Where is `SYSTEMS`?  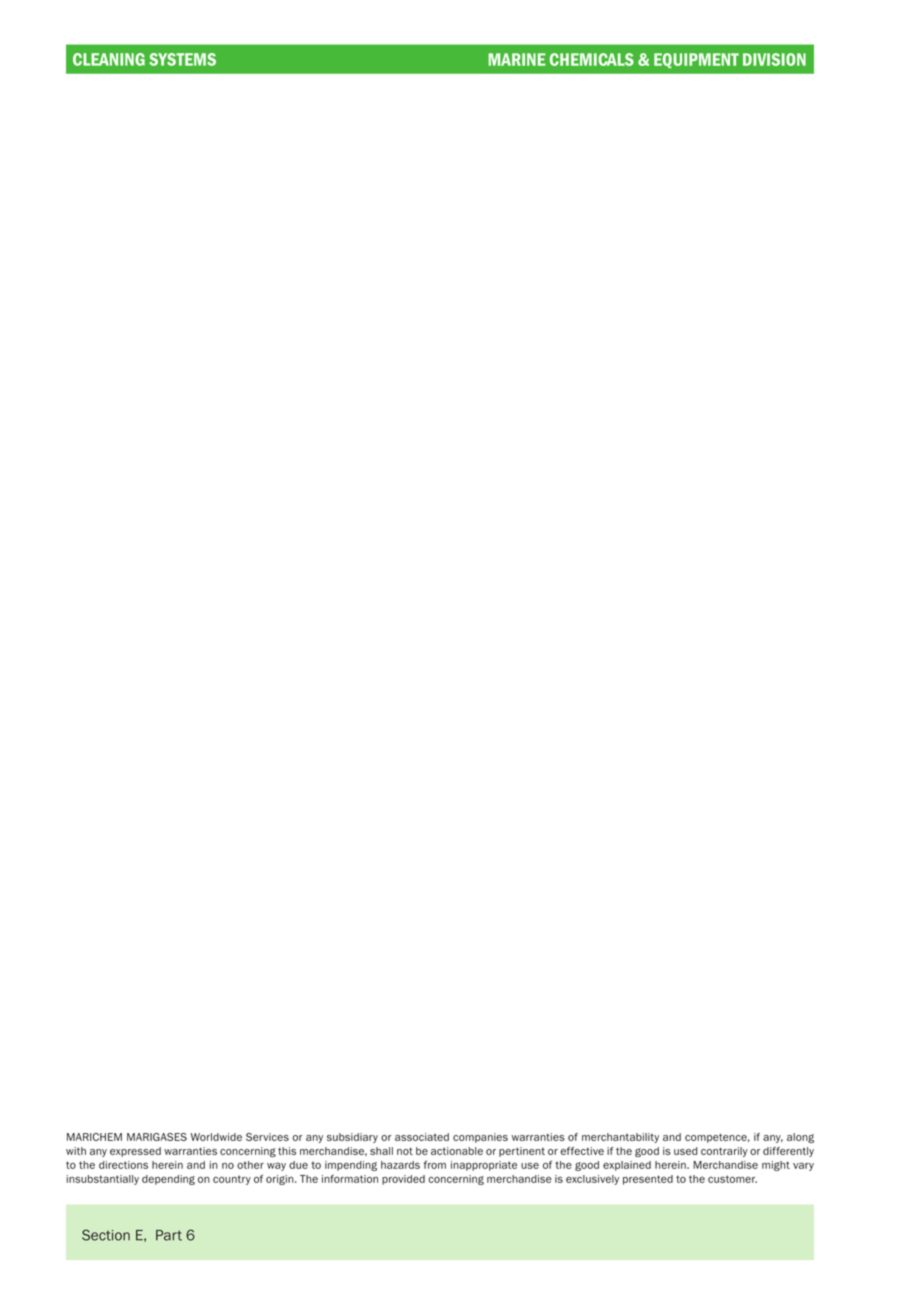 SYSTEMS is located at coordinates (182, 59).
